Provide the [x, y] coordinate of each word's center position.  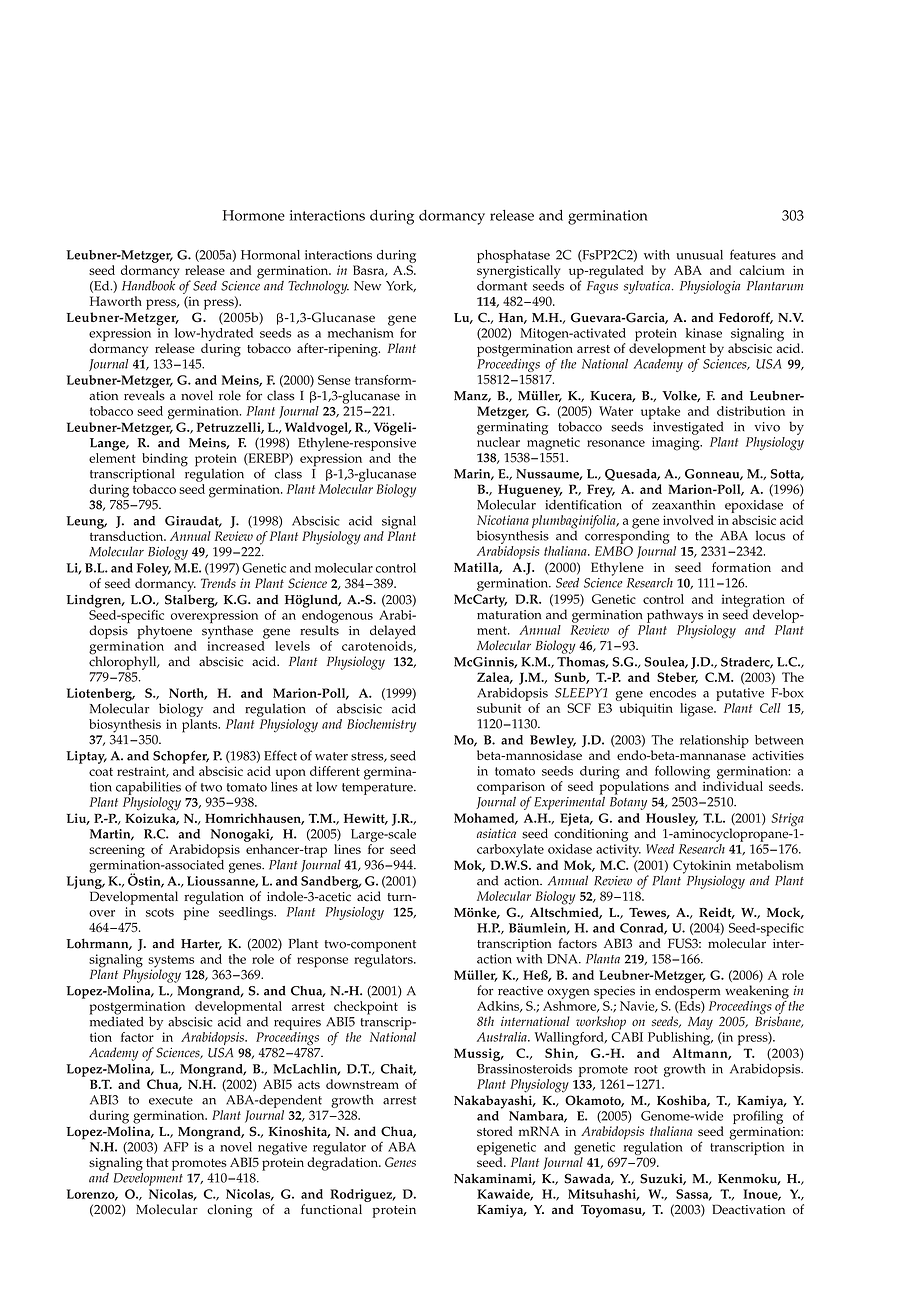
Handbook [148, 284]
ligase [697, 710]
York [401, 286]
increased [237, 644]
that [157, 1162]
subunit [499, 708]
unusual [699, 255]
